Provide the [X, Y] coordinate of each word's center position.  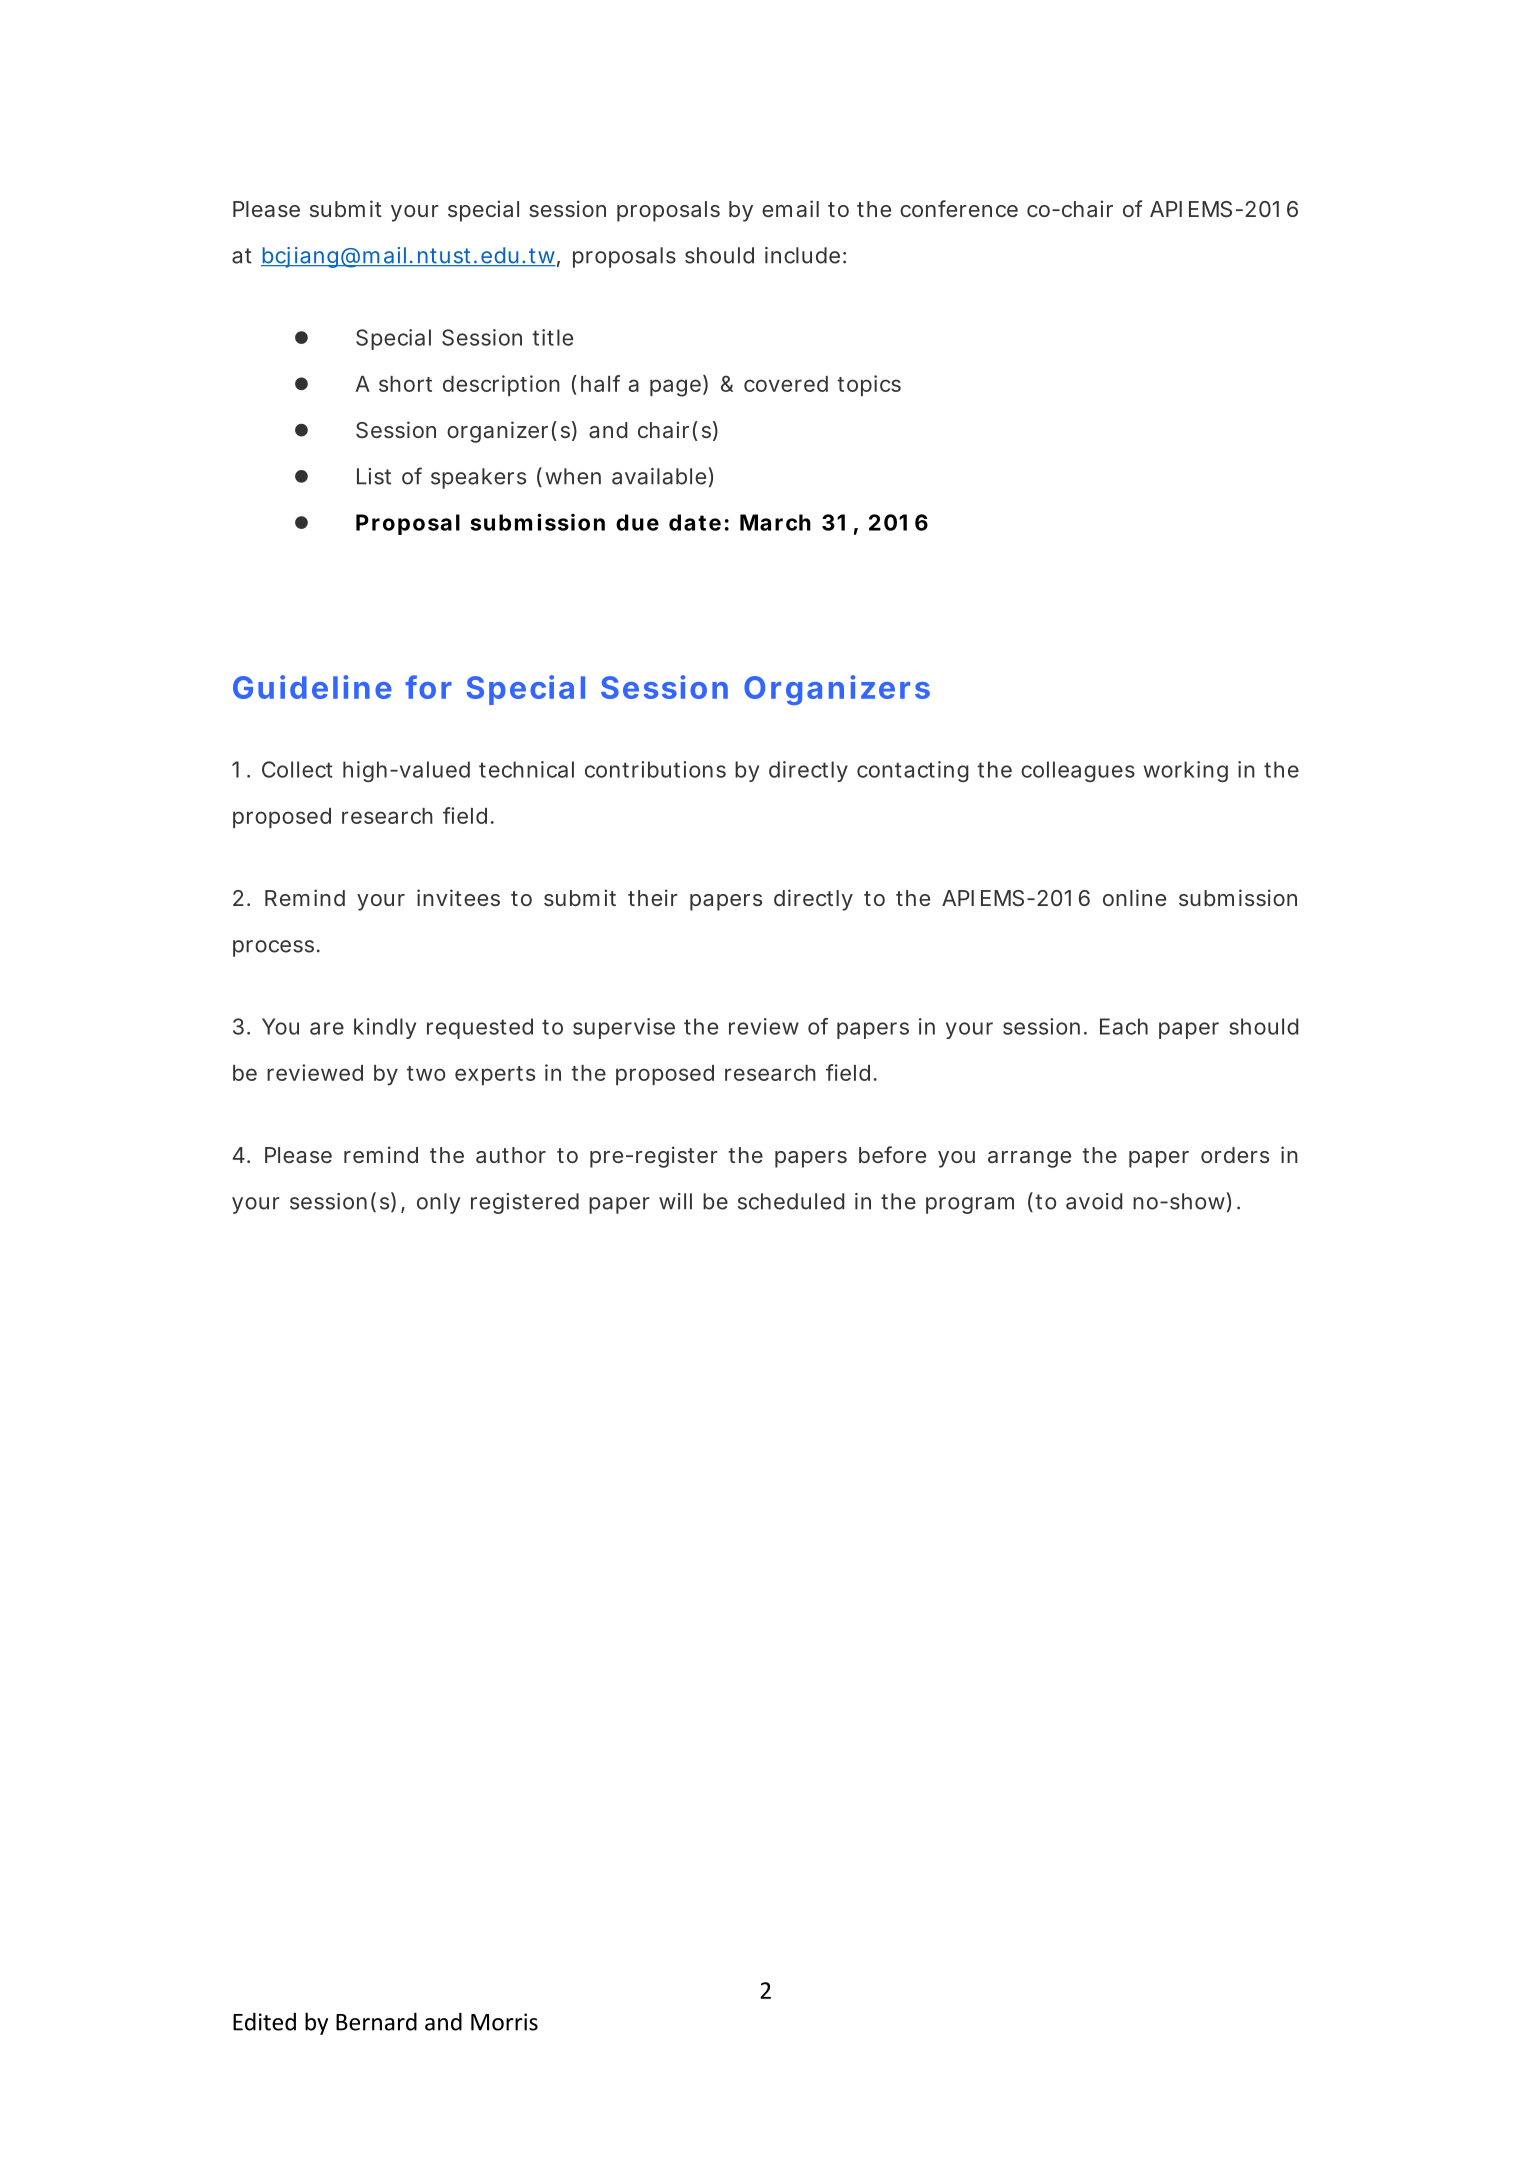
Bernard [376, 2021]
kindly [385, 1028]
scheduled [791, 1201]
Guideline [312, 687]
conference [959, 208]
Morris [504, 2022]
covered [786, 384]
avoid [1094, 1201]
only [439, 1203]
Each [1124, 1026]
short [405, 384]
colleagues [1078, 771]
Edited [264, 2021]
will [675, 1201]
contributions [655, 769]
